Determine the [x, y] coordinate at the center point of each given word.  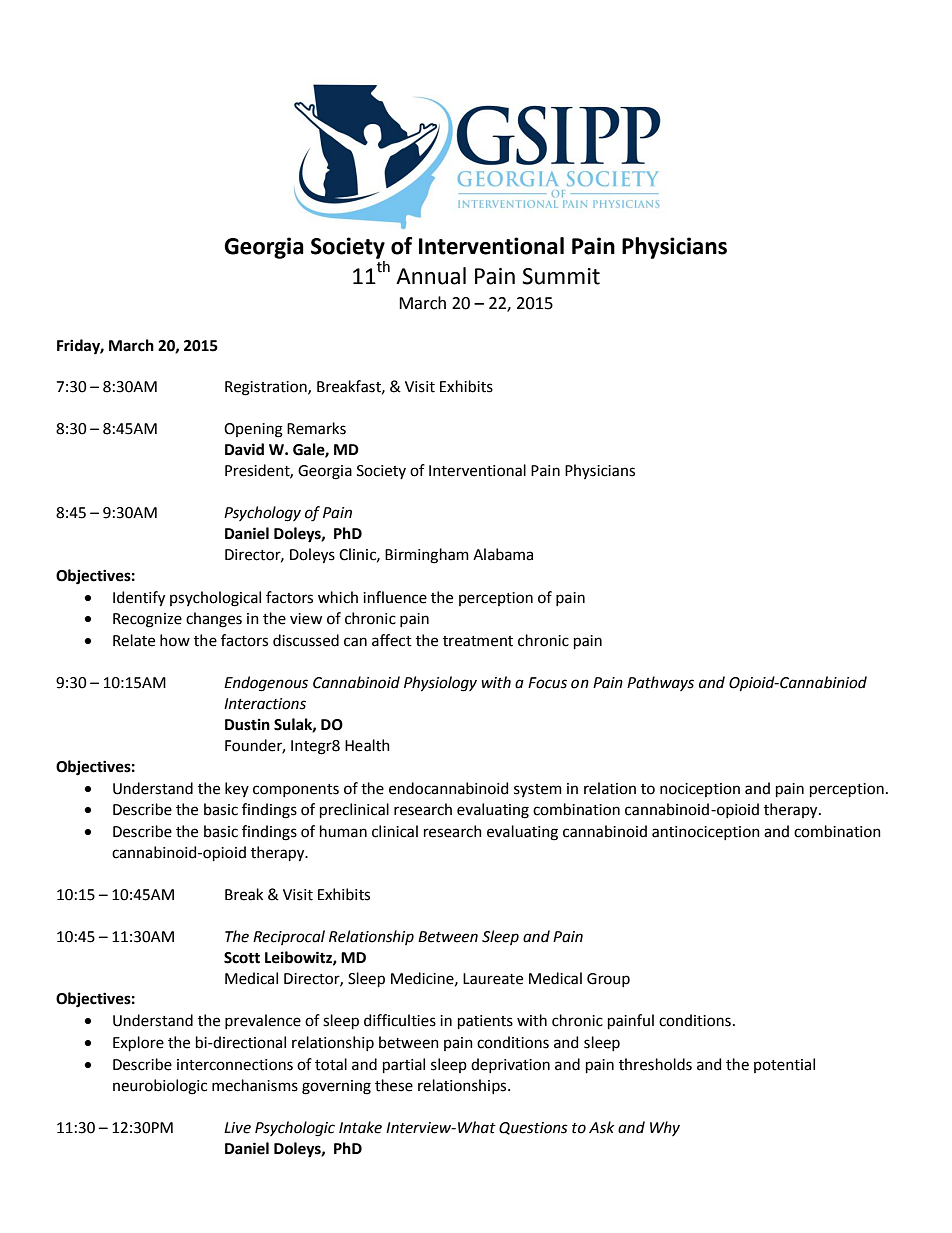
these [394, 1085]
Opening [253, 430]
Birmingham [427, 556]
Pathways [660, 683]
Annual [431, 276]
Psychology [262, 514]
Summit [561, 276]
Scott [242, 958]
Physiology [440, 684]
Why [665, 1128]
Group [608, 980]
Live [237, 1128]
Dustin [247, 725]
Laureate [493, 979]
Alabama [503, 554]
